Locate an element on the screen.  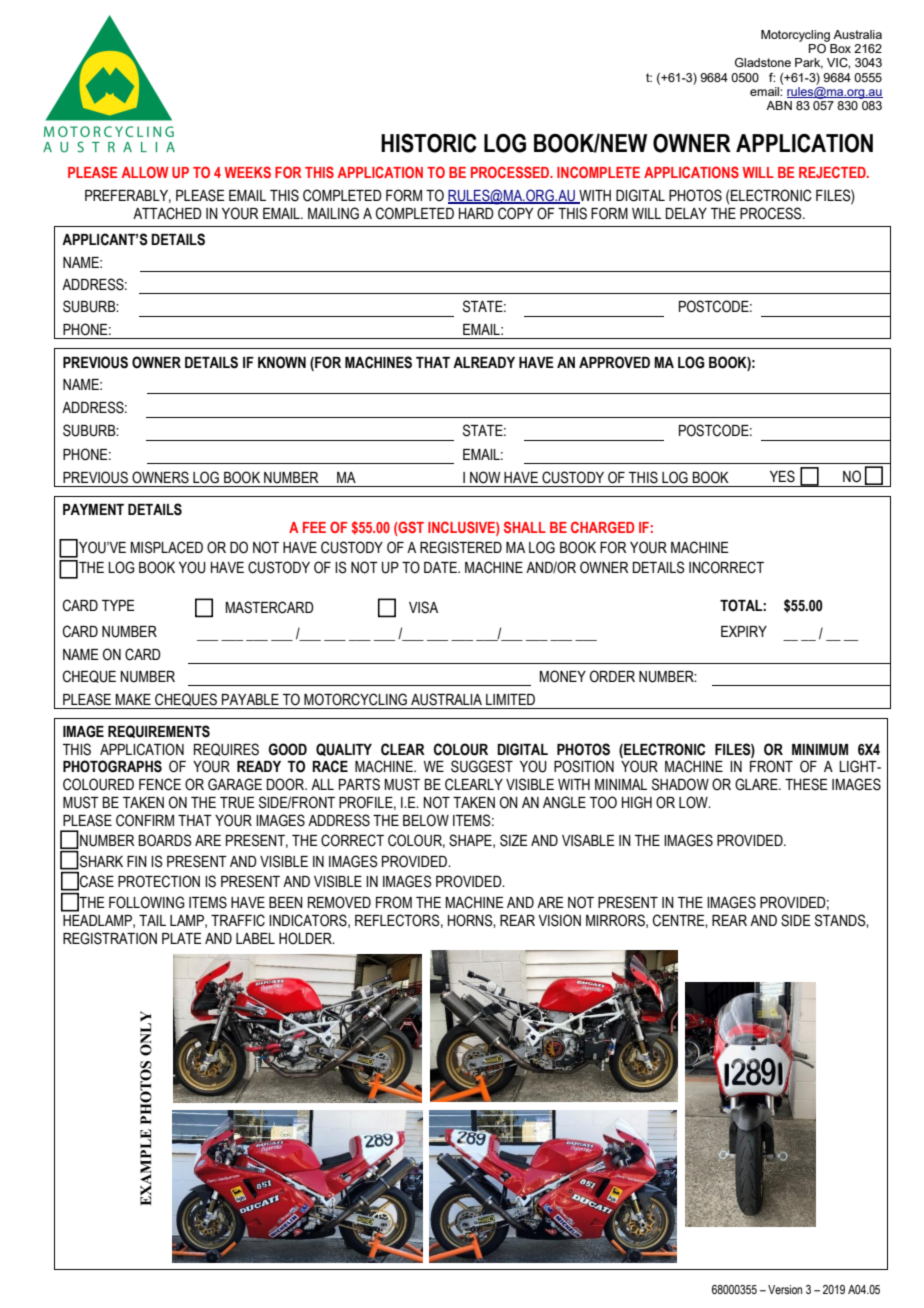
VISION is located at coordinates (559, 920).
